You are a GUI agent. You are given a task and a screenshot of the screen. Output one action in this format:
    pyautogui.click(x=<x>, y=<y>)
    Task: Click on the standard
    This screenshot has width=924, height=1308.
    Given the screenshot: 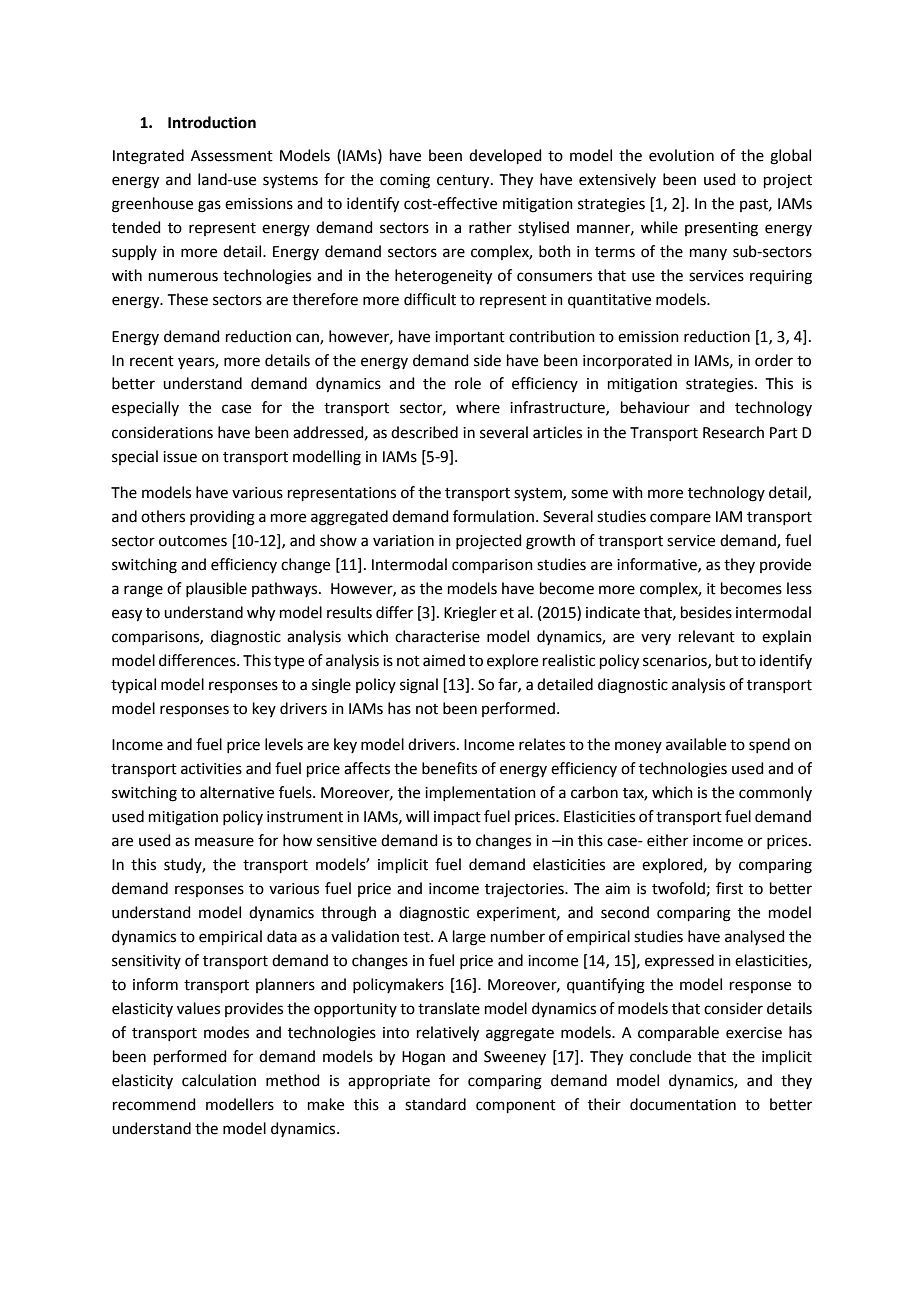 What is the action you would take?
    pyautogui.click(x=435, y=1104)
